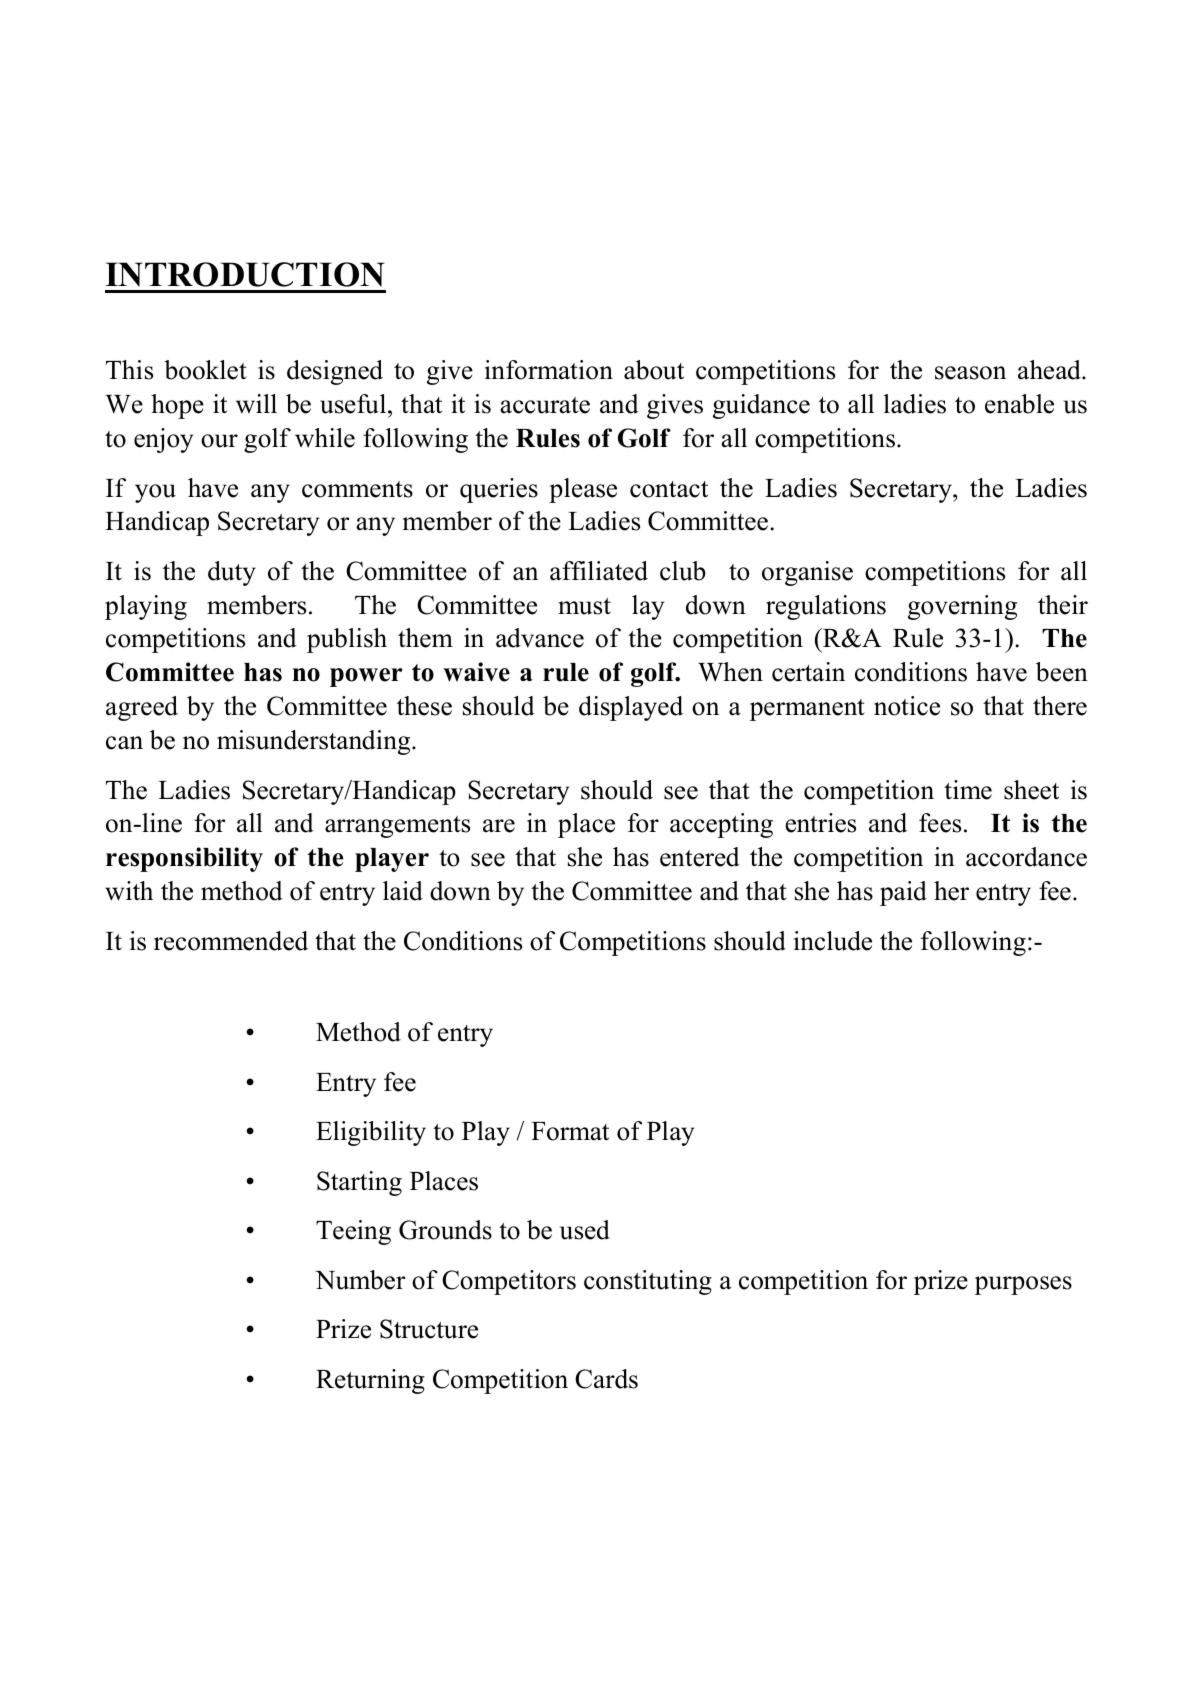 The height and width of the screenshot is (1686, 1192). What do you see at coordinates (606, 1379) in the screenshot?
I see `Cards` at bounding box center [606, 1379].
